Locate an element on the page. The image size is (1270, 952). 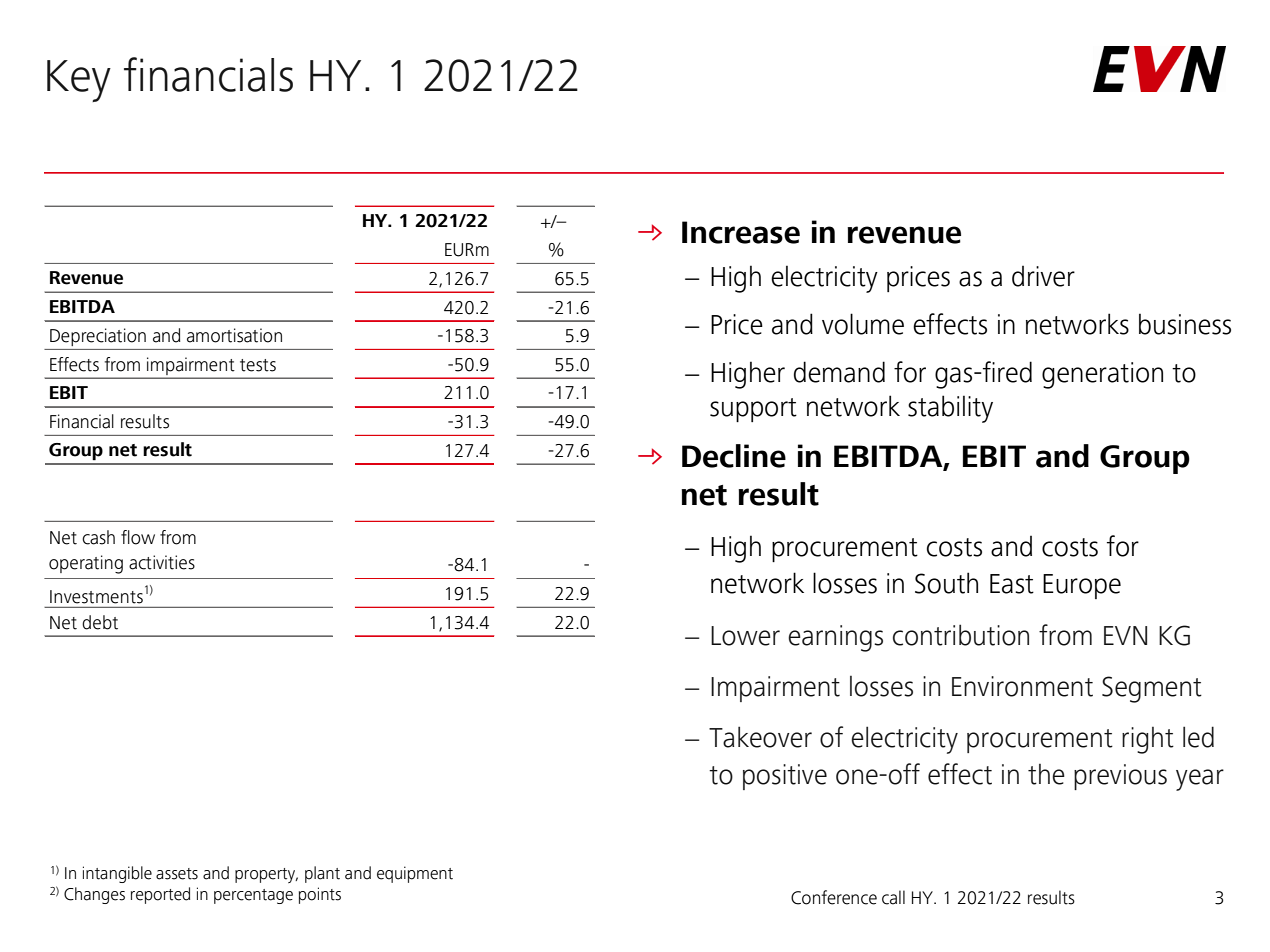
Increase is located at coordinates (741, 232).
